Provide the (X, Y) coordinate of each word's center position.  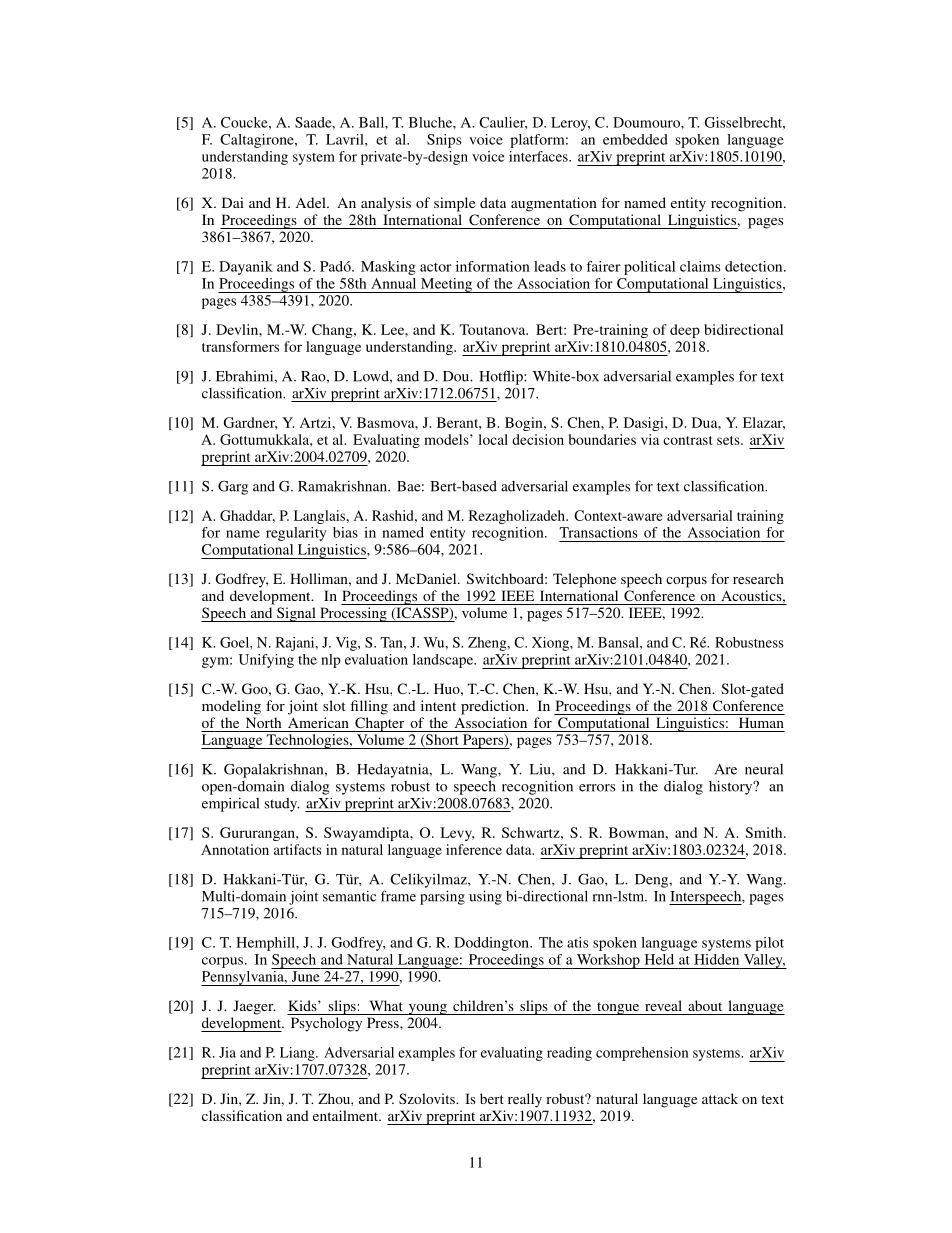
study (282, 805)
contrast (687, 440)
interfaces (539, 156)
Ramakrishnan (343, 486)
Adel (312, 202)
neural (764, 769)
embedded (635, 139)
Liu (541, 769)
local (493, 439)
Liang (298, 1054)
